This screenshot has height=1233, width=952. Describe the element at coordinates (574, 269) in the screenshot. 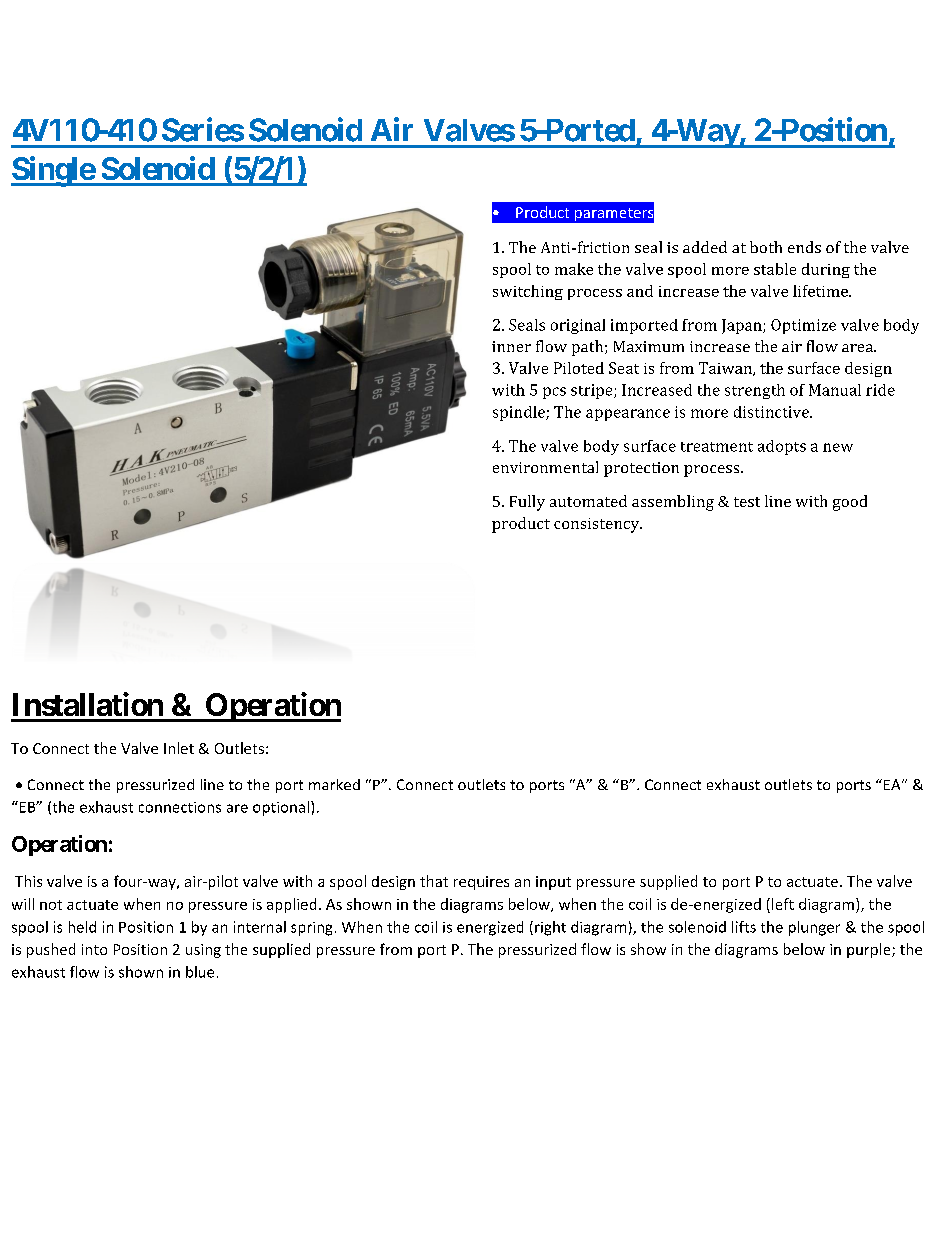

I see `make` at that location.
